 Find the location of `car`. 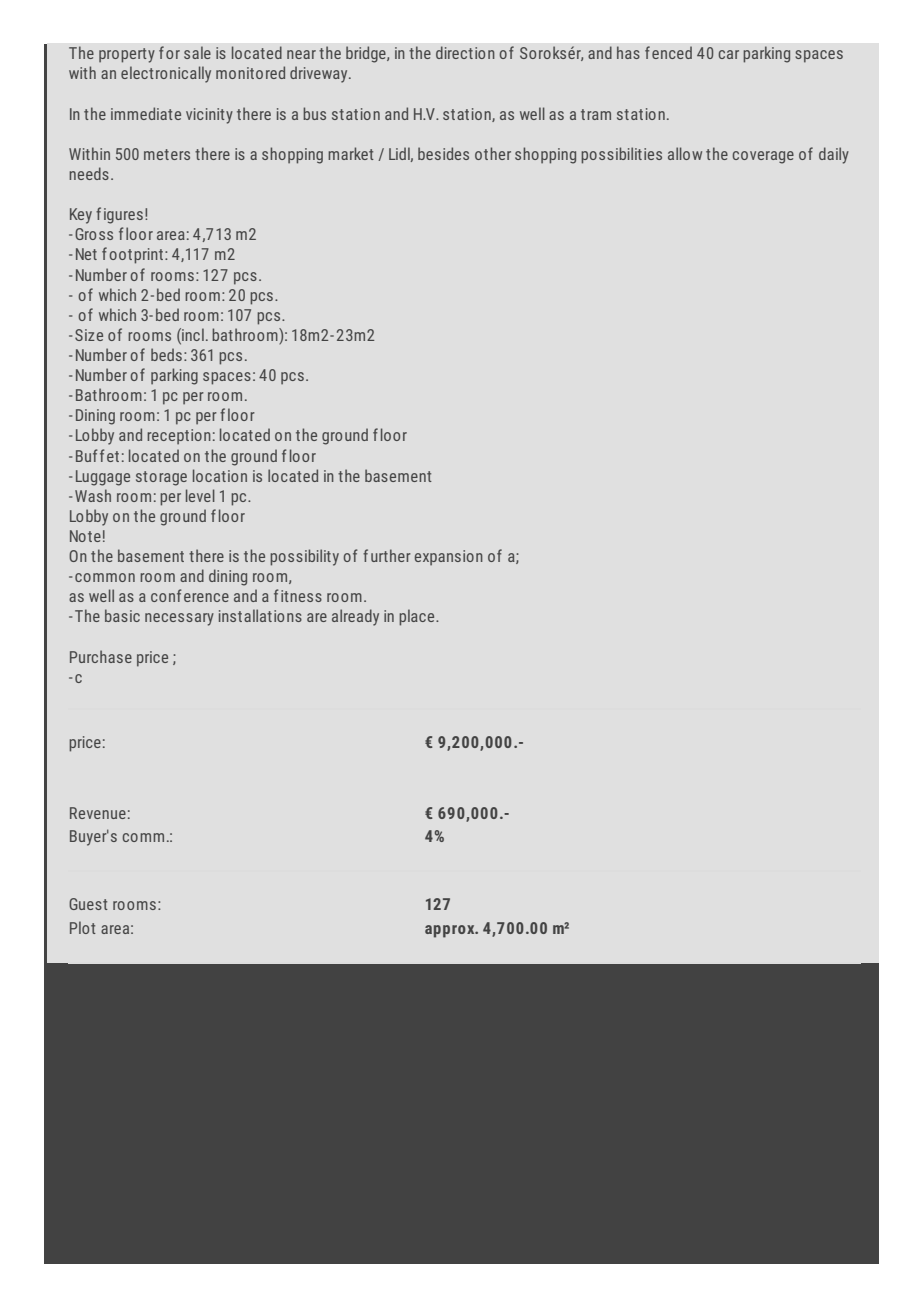

car is located at coordinates (729, 54).
